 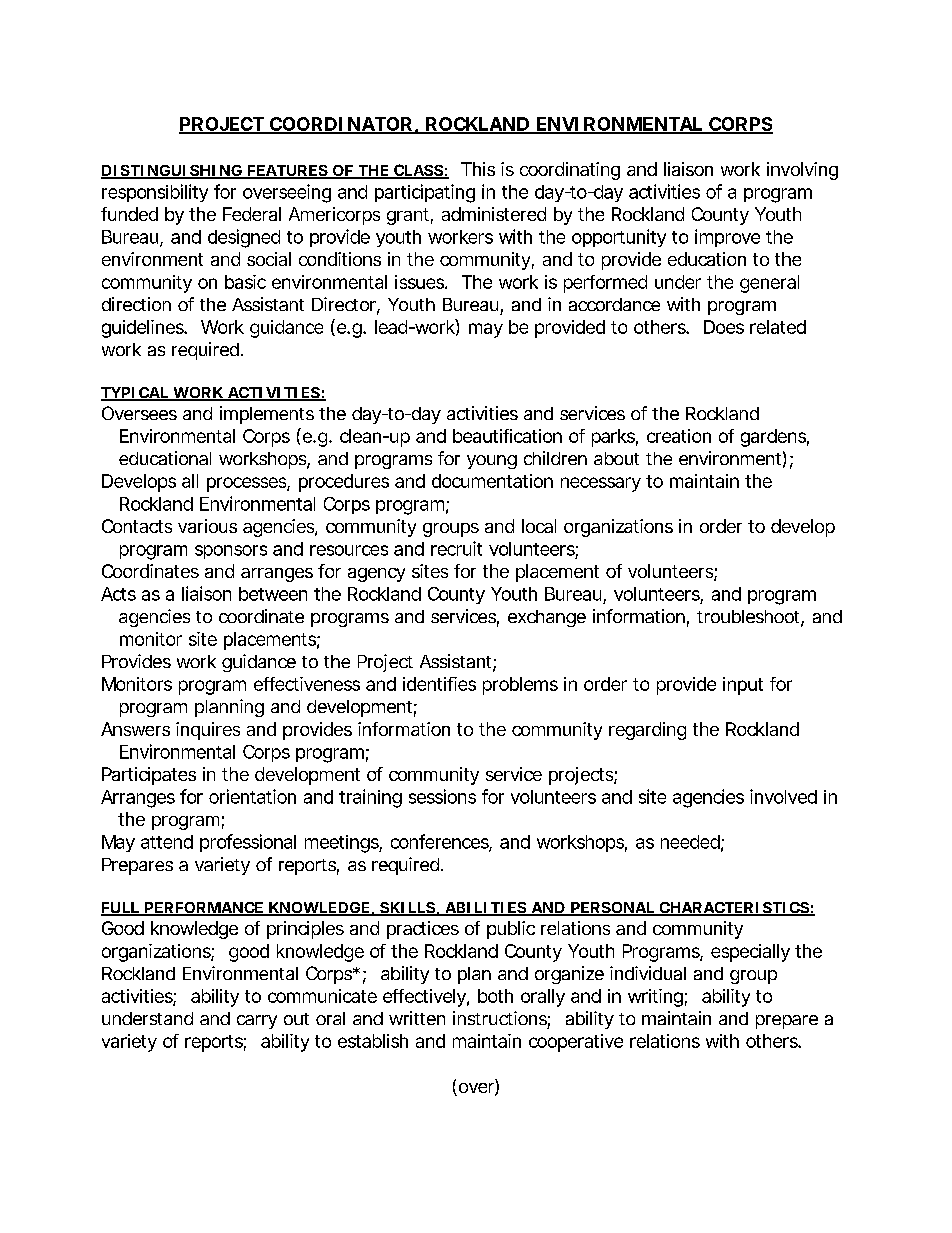 I want to click on TYPICAL, so click(x=135, y=394).
